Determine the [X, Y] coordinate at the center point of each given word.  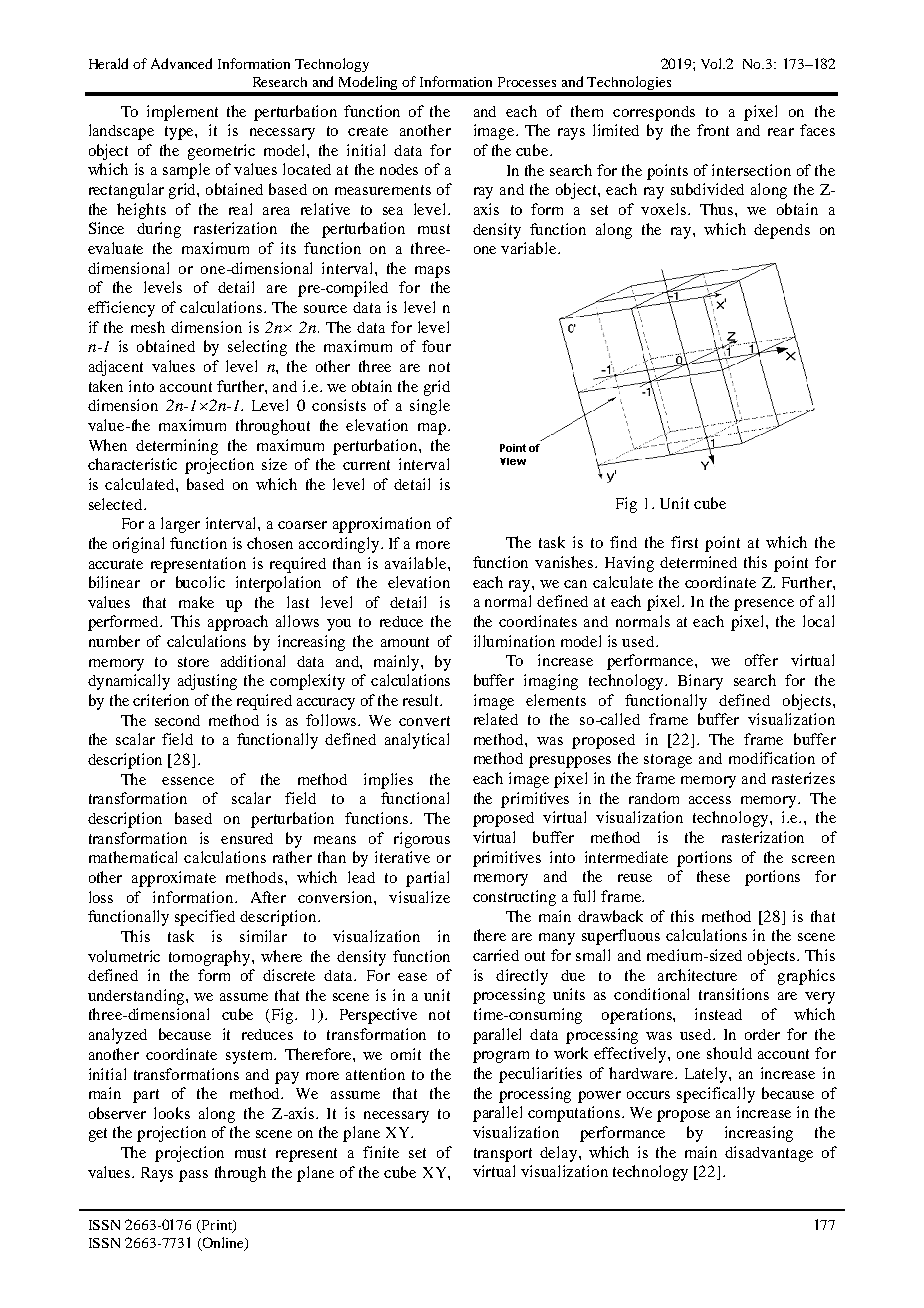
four [436, 346]
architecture [697, 975]
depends [782, 231]
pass [193, 1176]
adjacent [116, 368]
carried [496, 955]
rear [781, 132]
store [193, 662]
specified [205, 918]
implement [182, 113]
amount [405, 642]
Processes [527, 82]
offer [761, 660]
